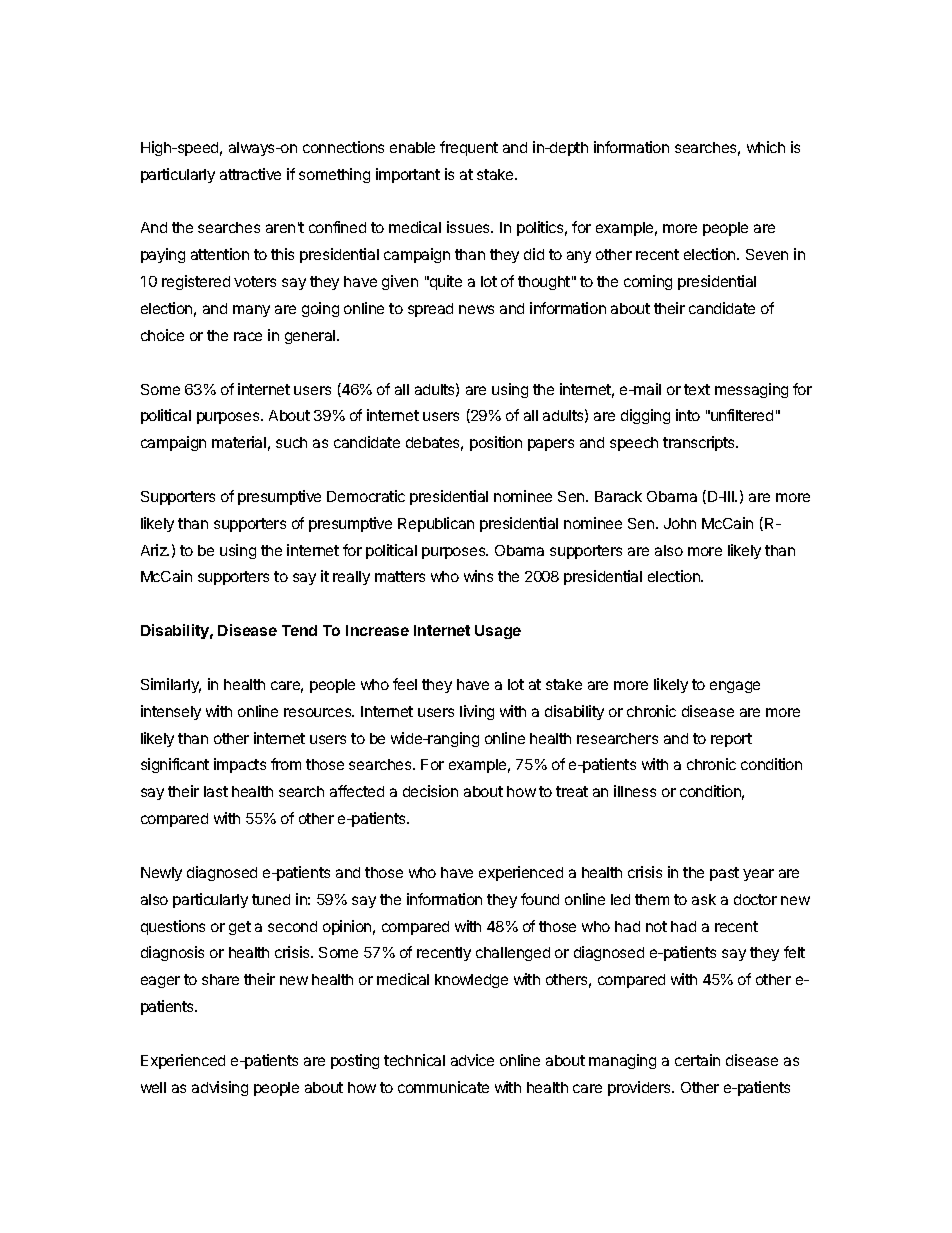  I want to click on material, so click(239, 442).
